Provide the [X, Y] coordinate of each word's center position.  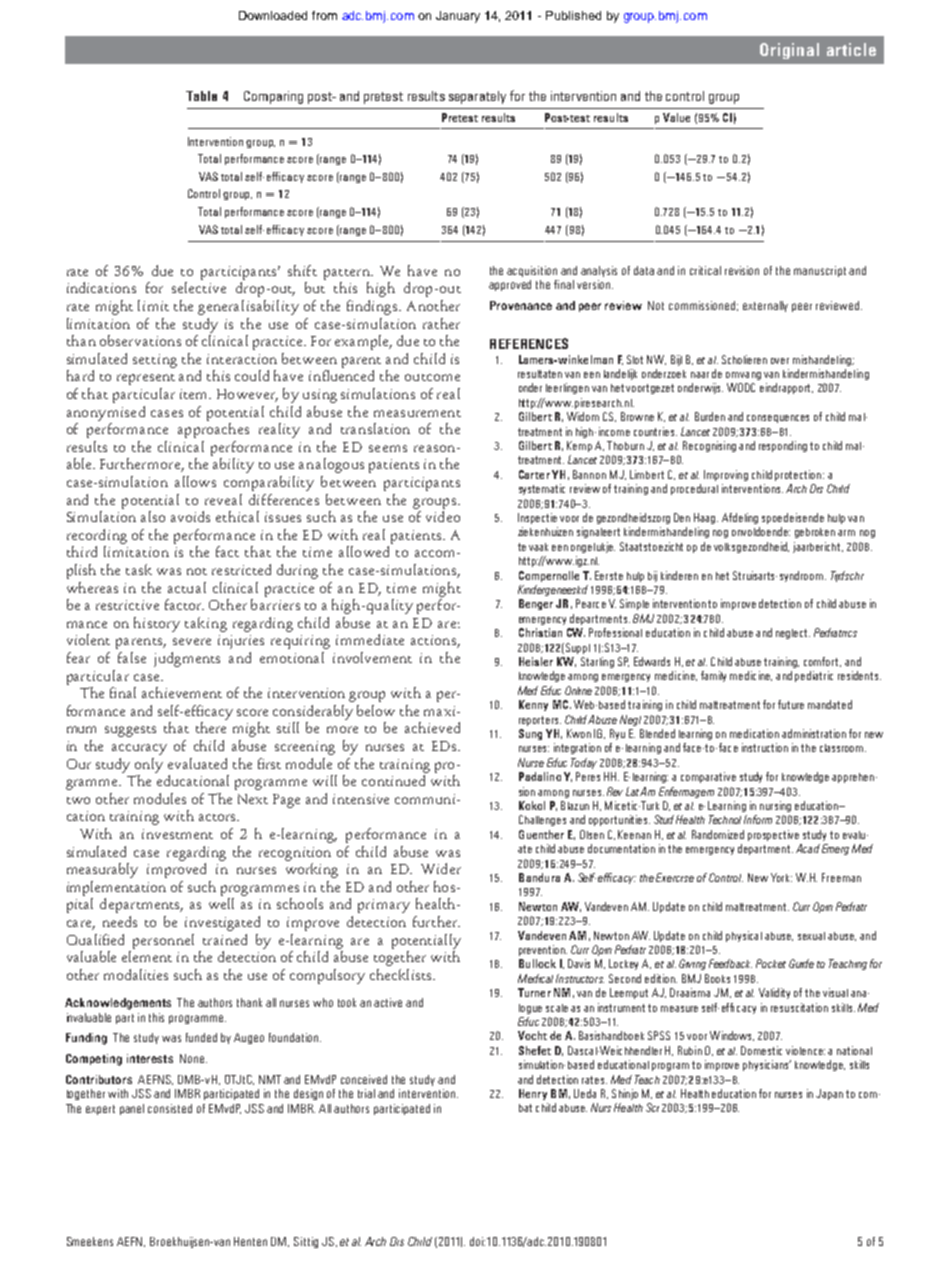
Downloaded [273, 15]
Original [789, 51]
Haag [706, 518]
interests [150, 1058]
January [458, 17]
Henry [533, 1094]
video [443, 516]
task [139, 569]
